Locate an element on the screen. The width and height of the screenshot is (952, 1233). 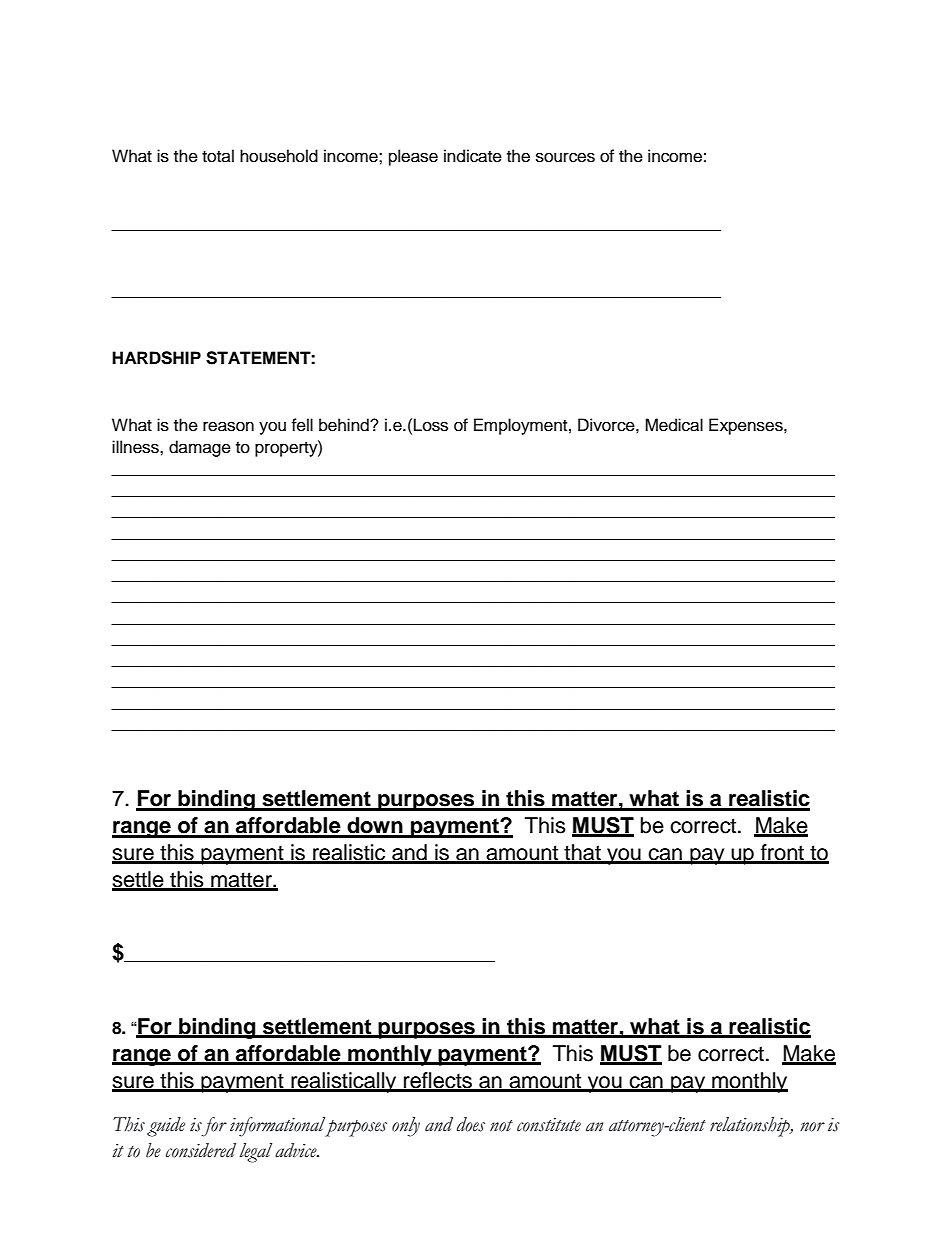
sources is located at coordinates (565, 157).
